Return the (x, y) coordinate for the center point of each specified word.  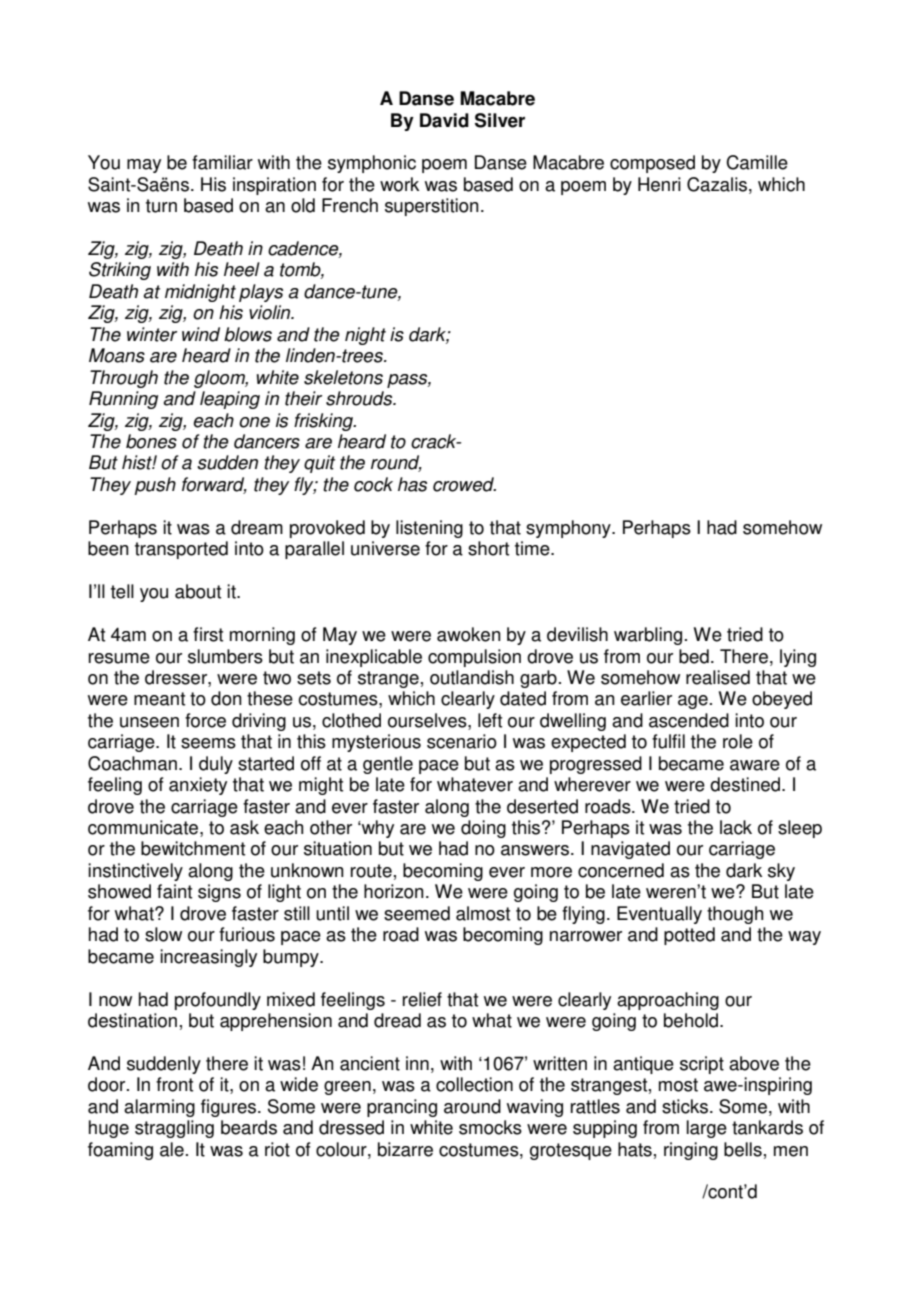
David (444, 120)
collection (474, 1084)
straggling (174, 1129)
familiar (222, 162)
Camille (757, 162)
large (707, 1129)
